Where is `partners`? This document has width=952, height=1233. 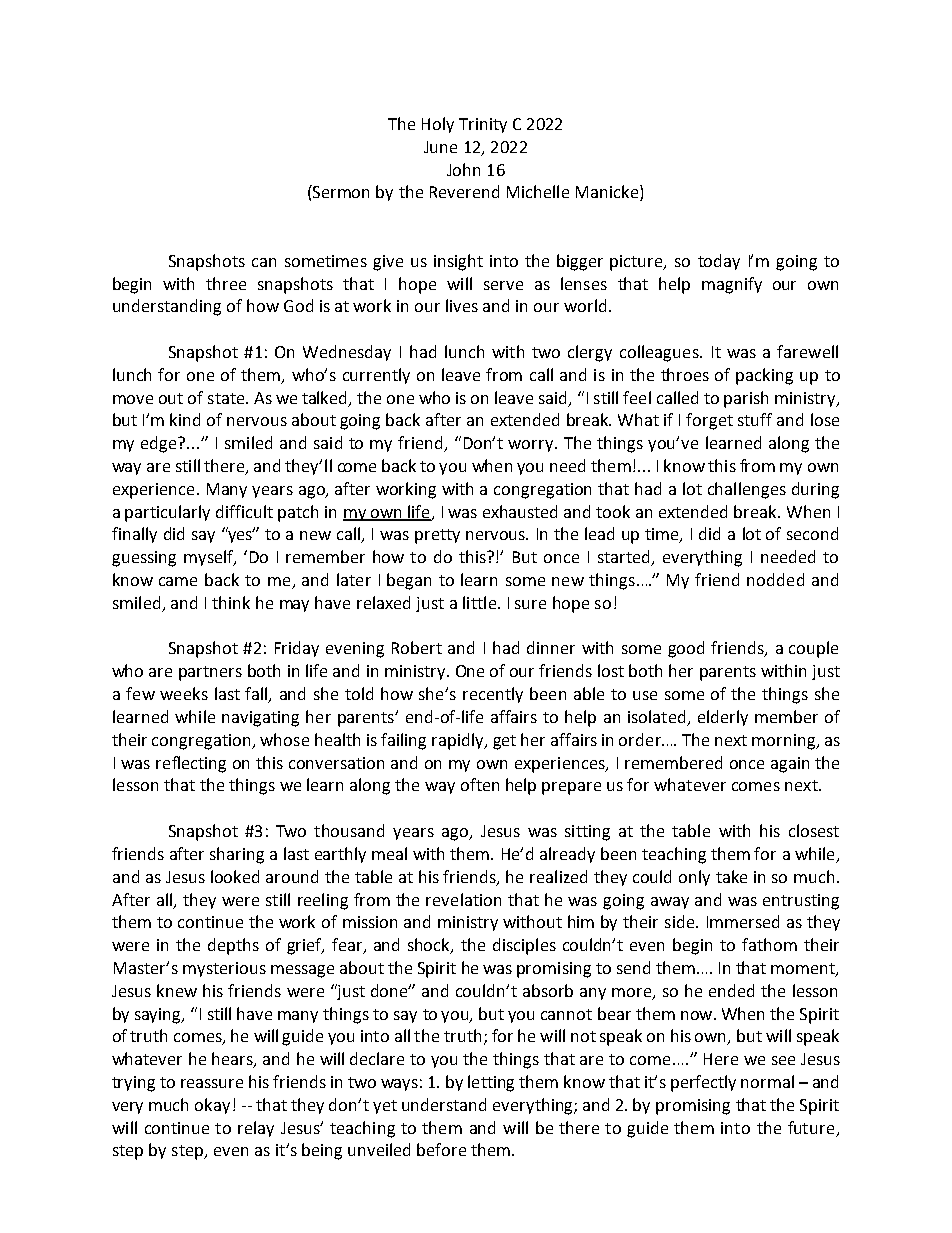 partners is located at coordinates (210, 673).
